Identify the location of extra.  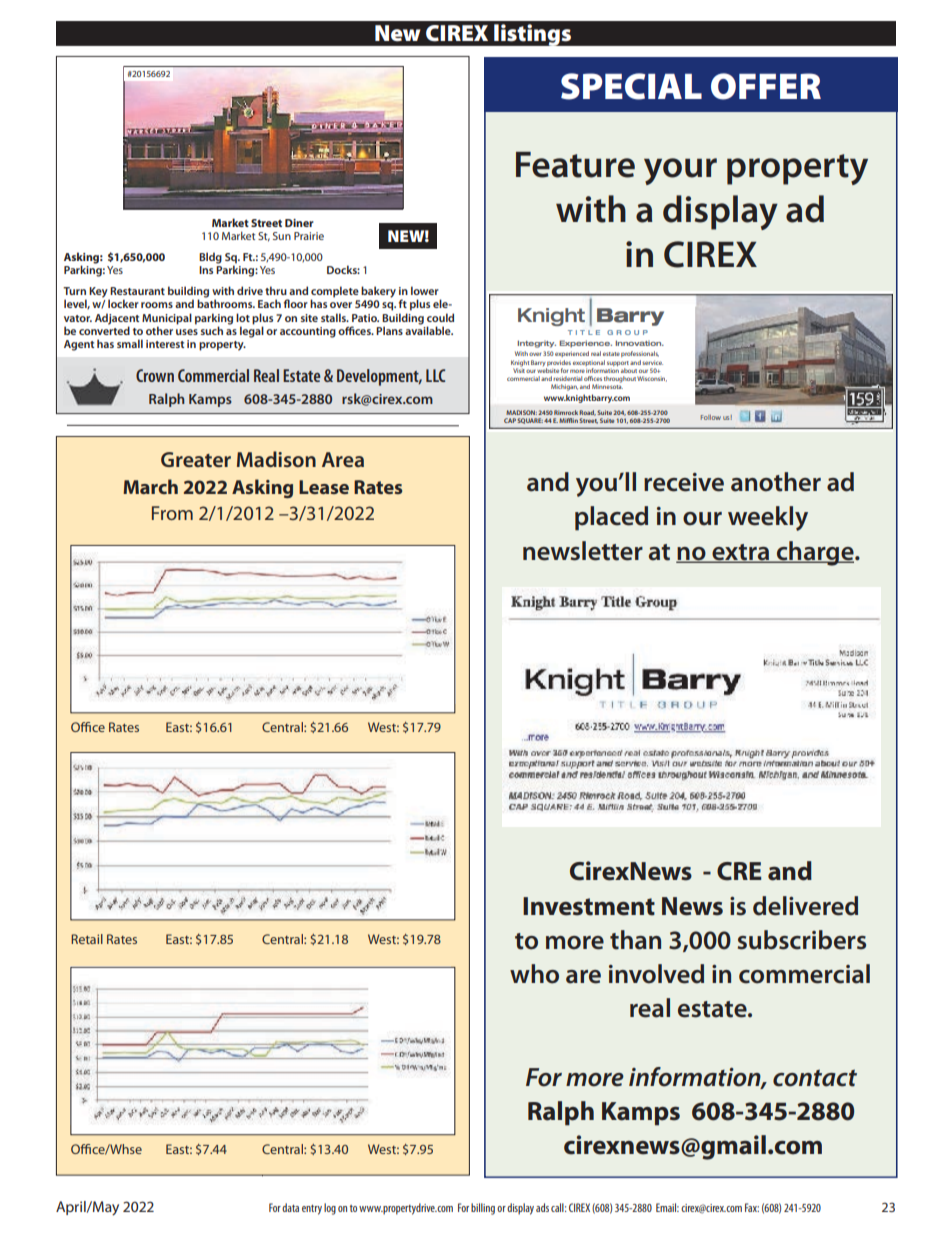
(741, 553).
